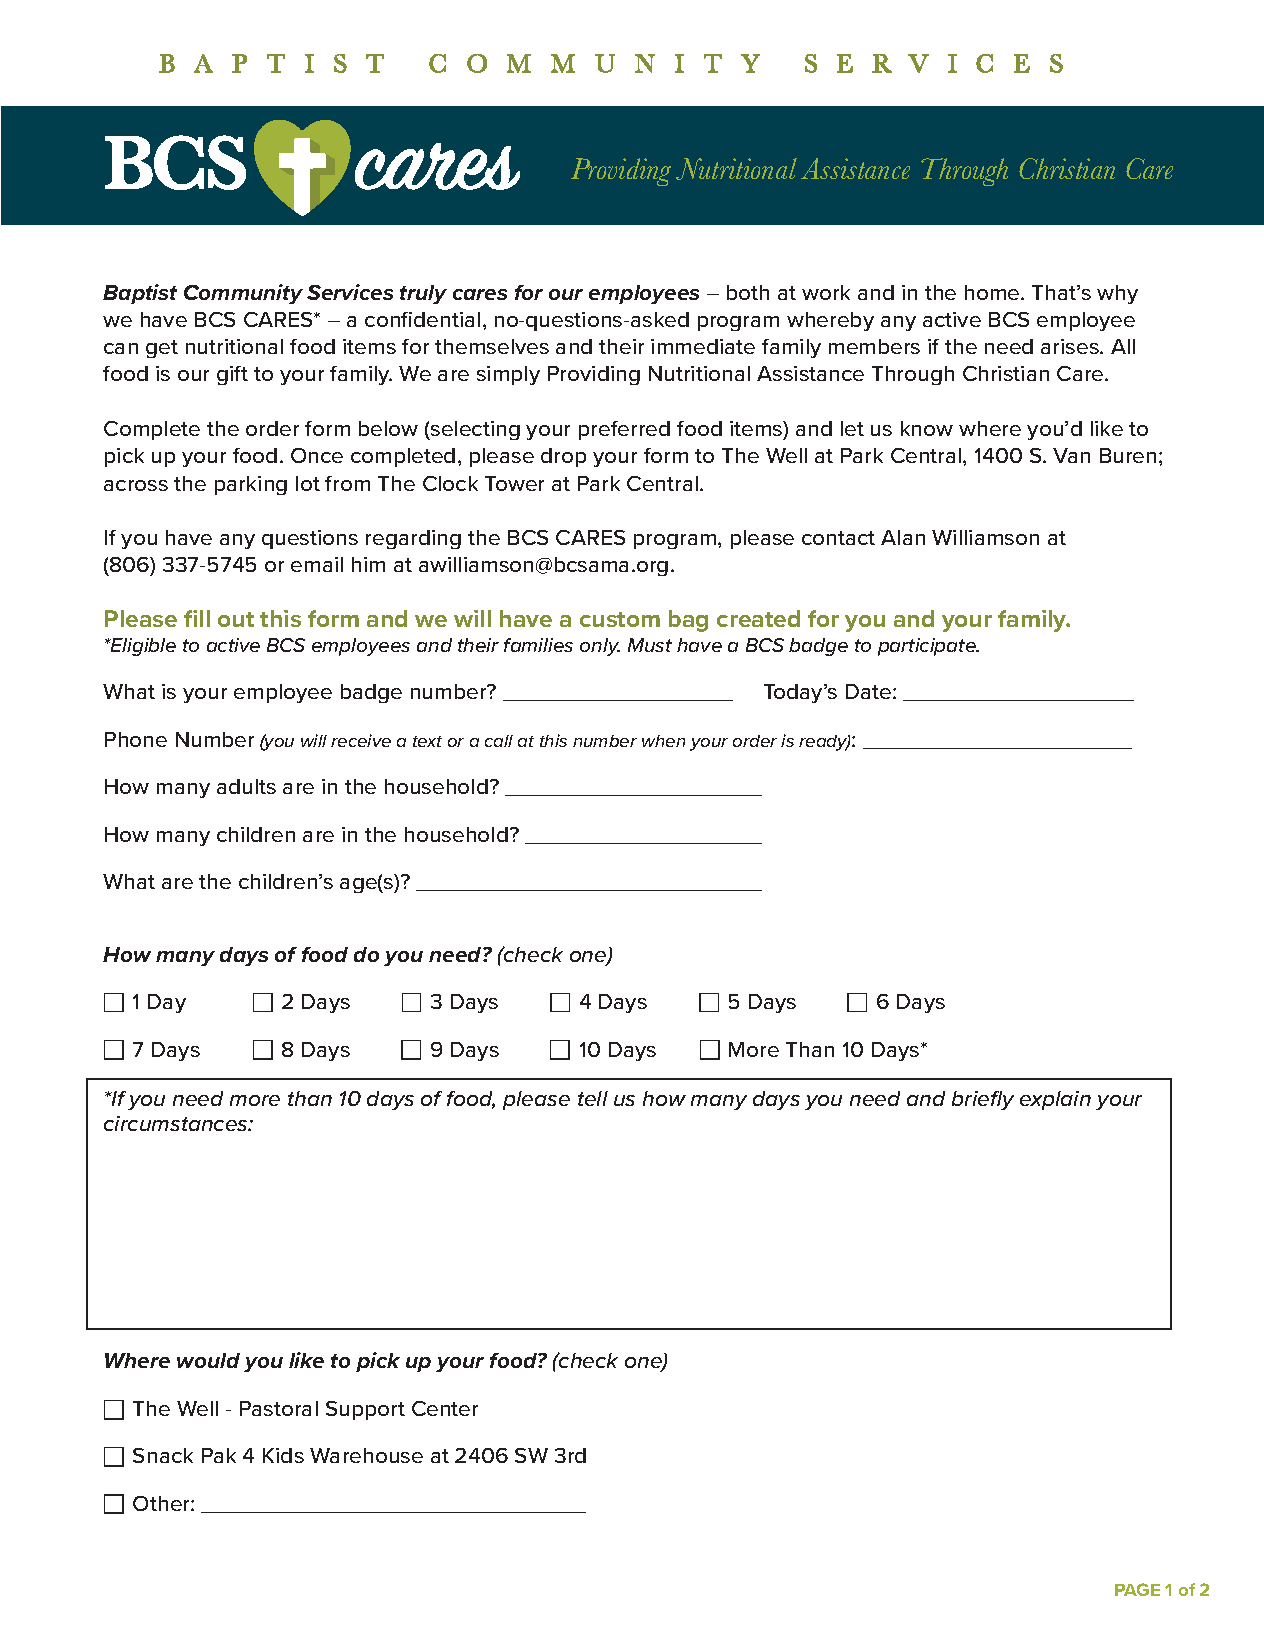  What do you see at coordinates (162, 1503) in the screenshot?
I see `Other` at bounding box center [162, 1503].
